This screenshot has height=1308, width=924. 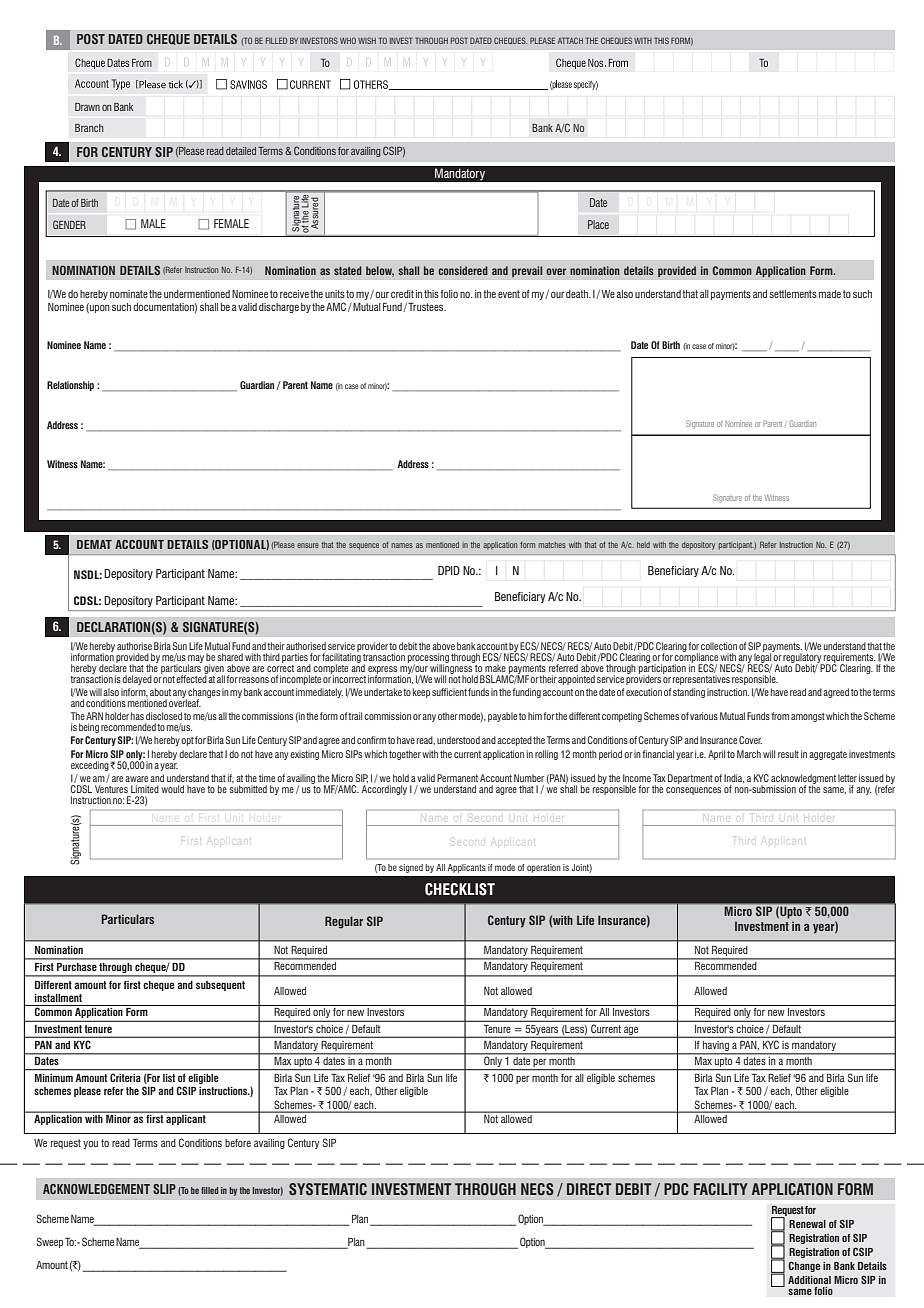 What do you see at coordinates (367, 40) in the screenshot?
I see `WISH` at bounding box center [367, 40].
